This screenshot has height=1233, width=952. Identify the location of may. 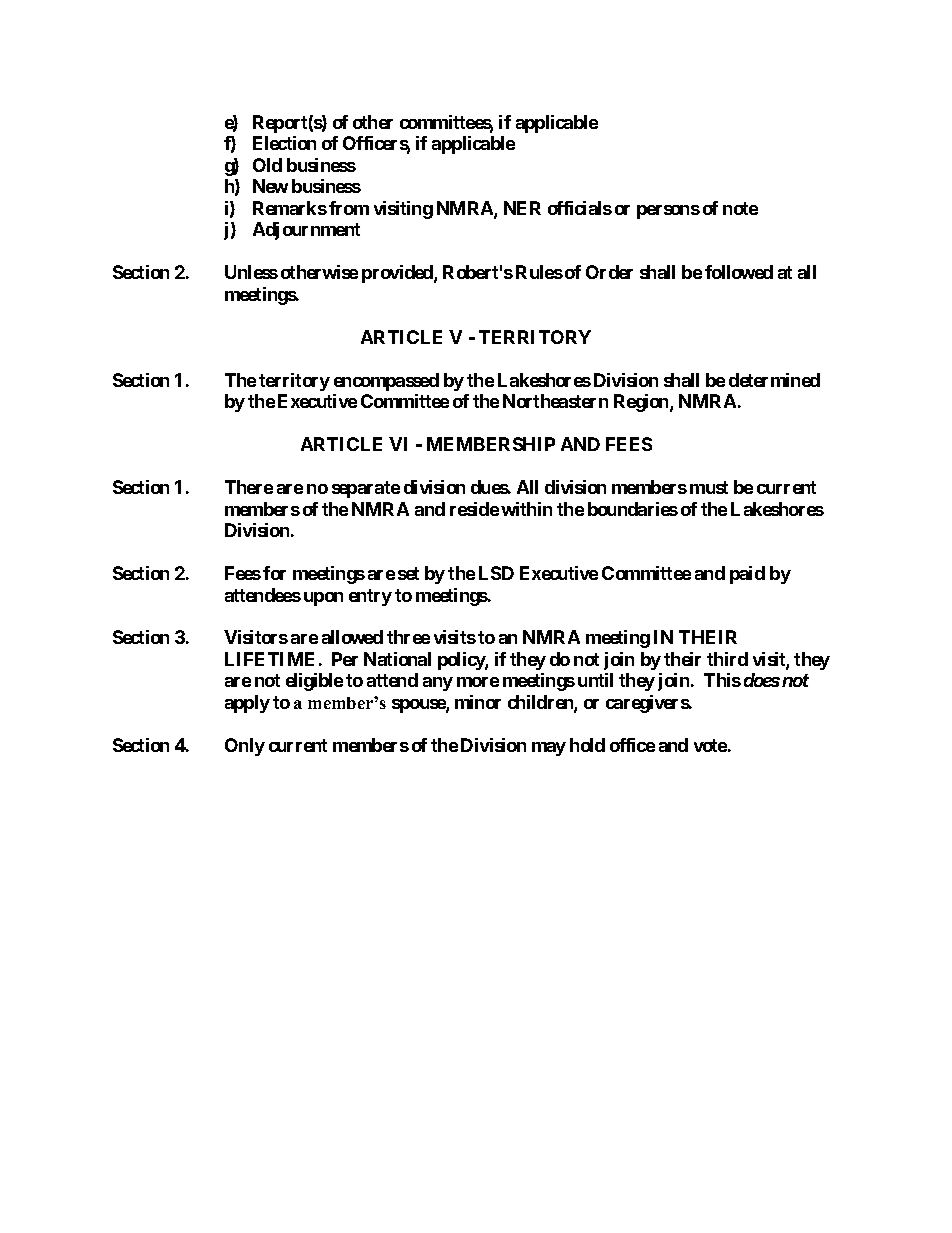
(549, 749).
